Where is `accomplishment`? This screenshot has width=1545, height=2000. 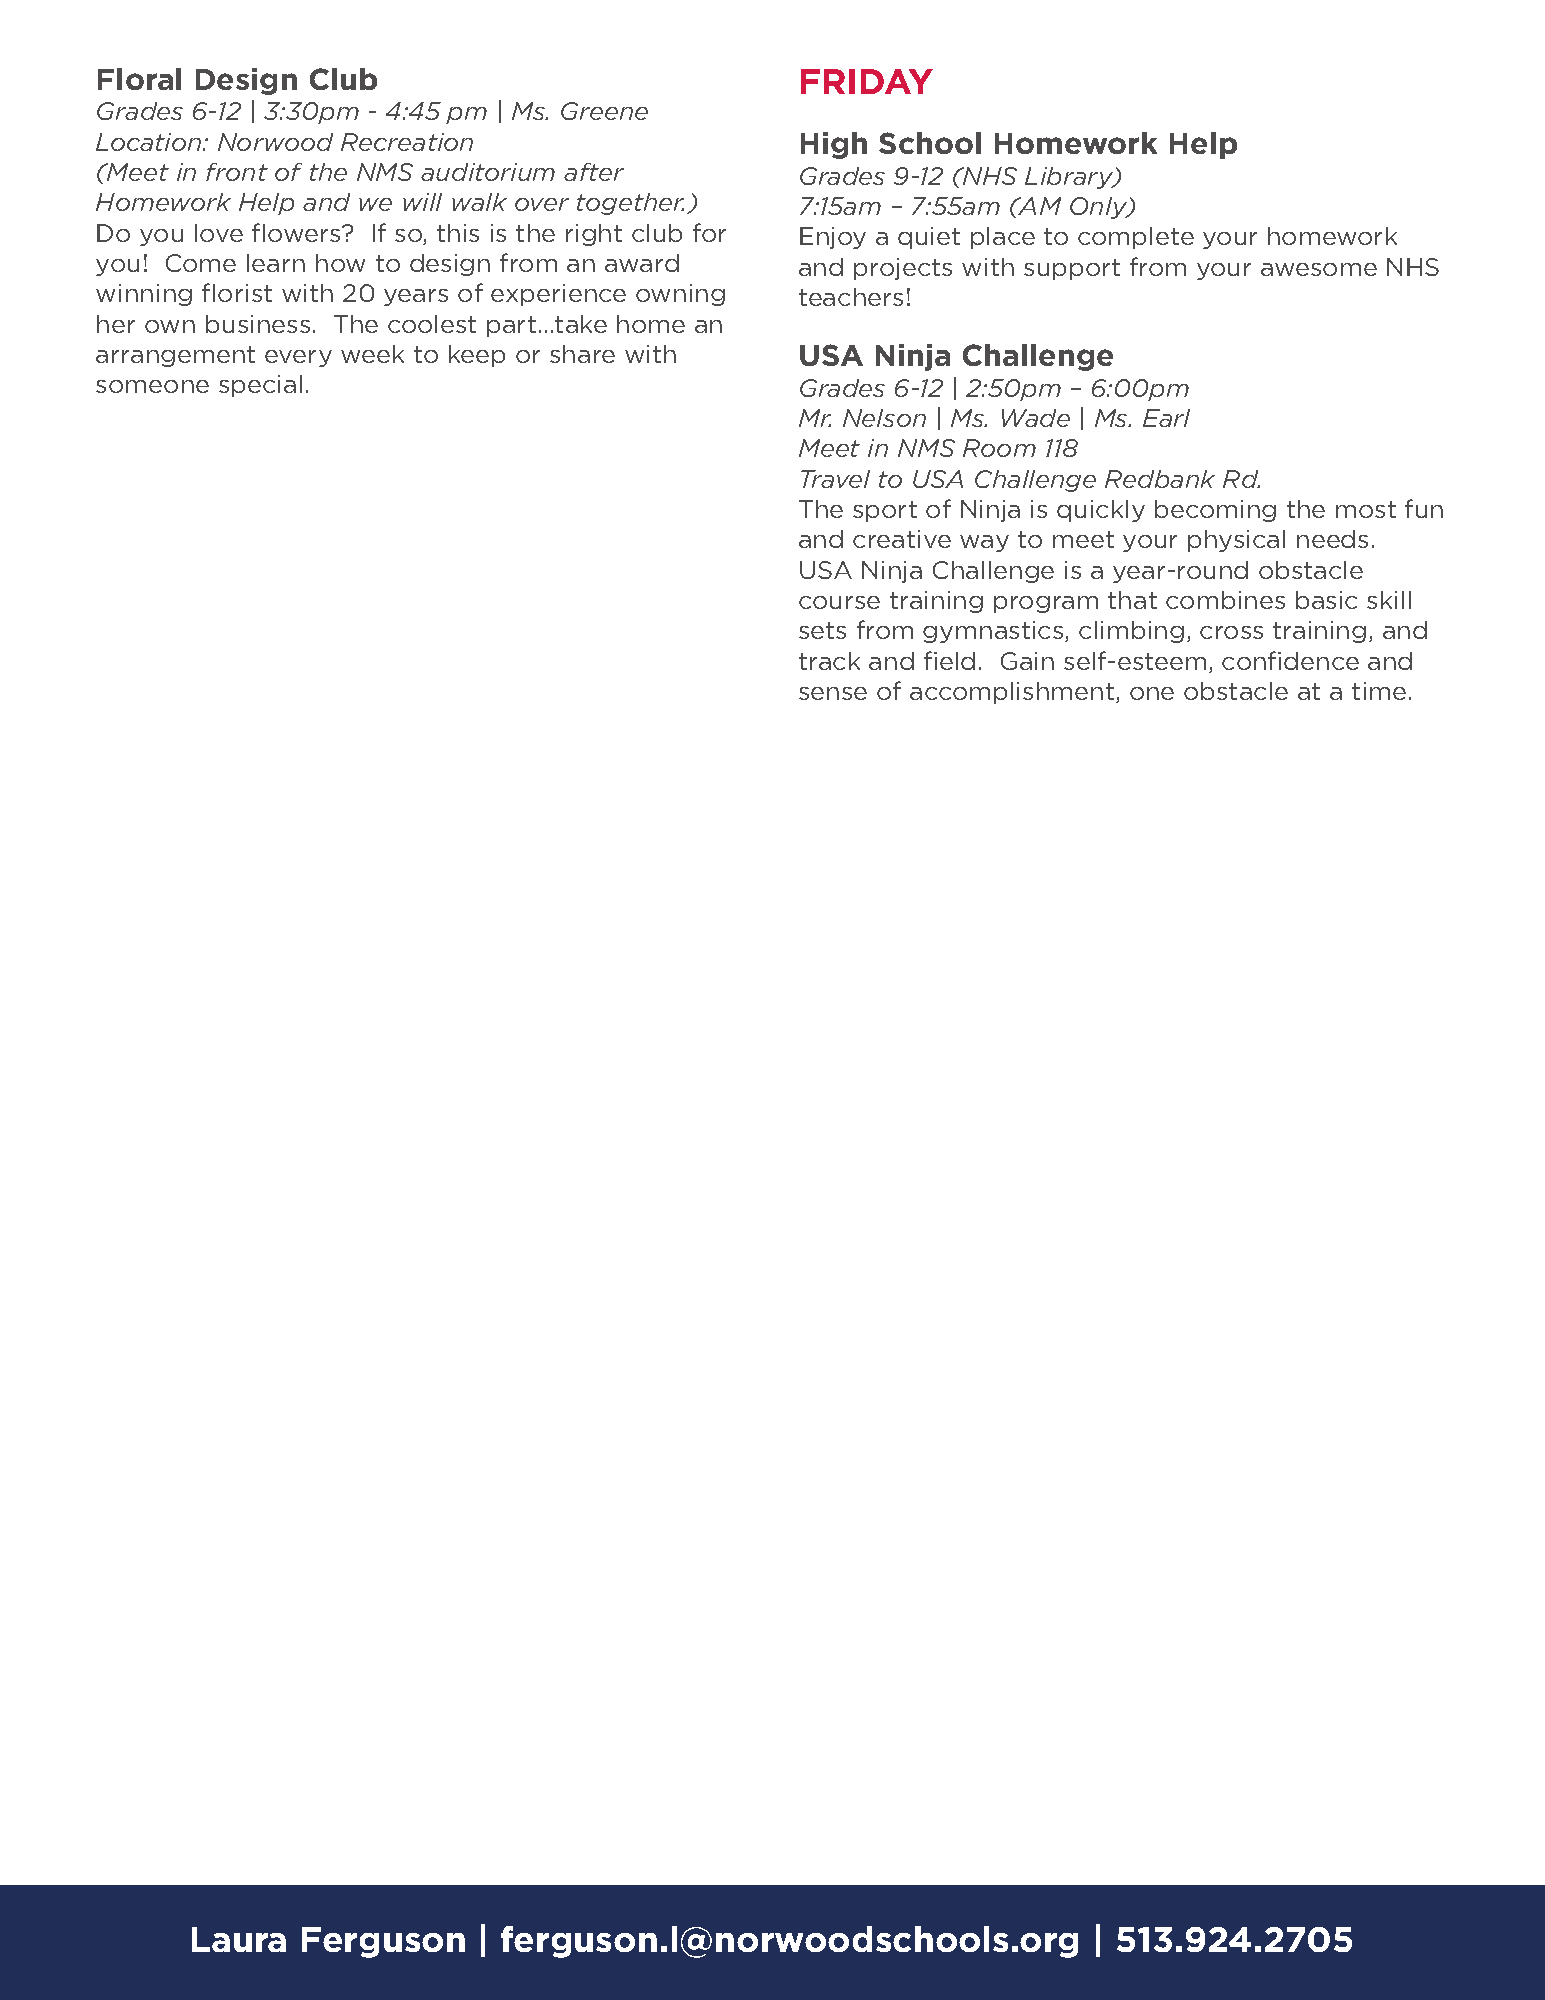
accomplishment is located at coordinates (1013, 693).
